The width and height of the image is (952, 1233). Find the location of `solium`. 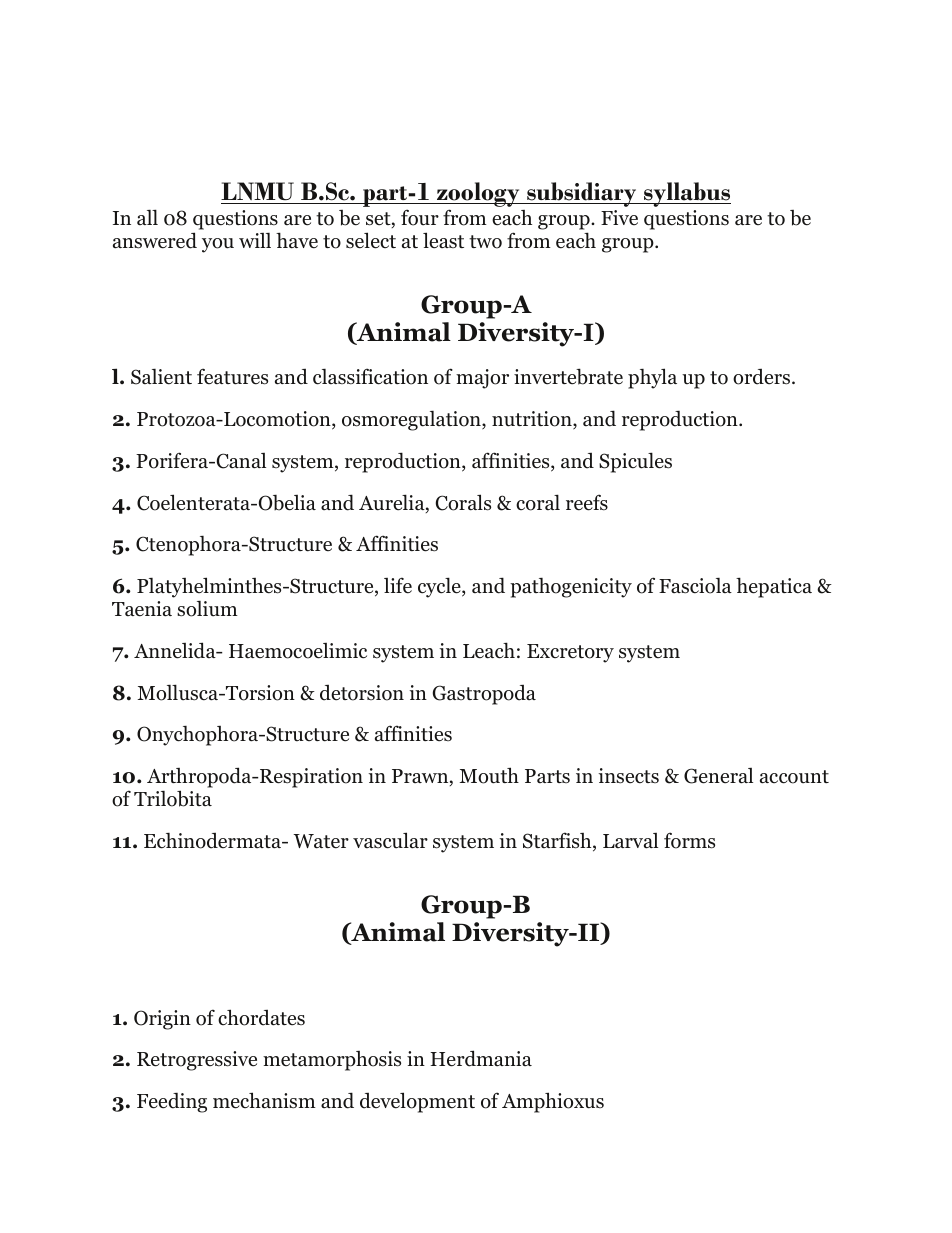

solium is located at coordinates (207, 609).
